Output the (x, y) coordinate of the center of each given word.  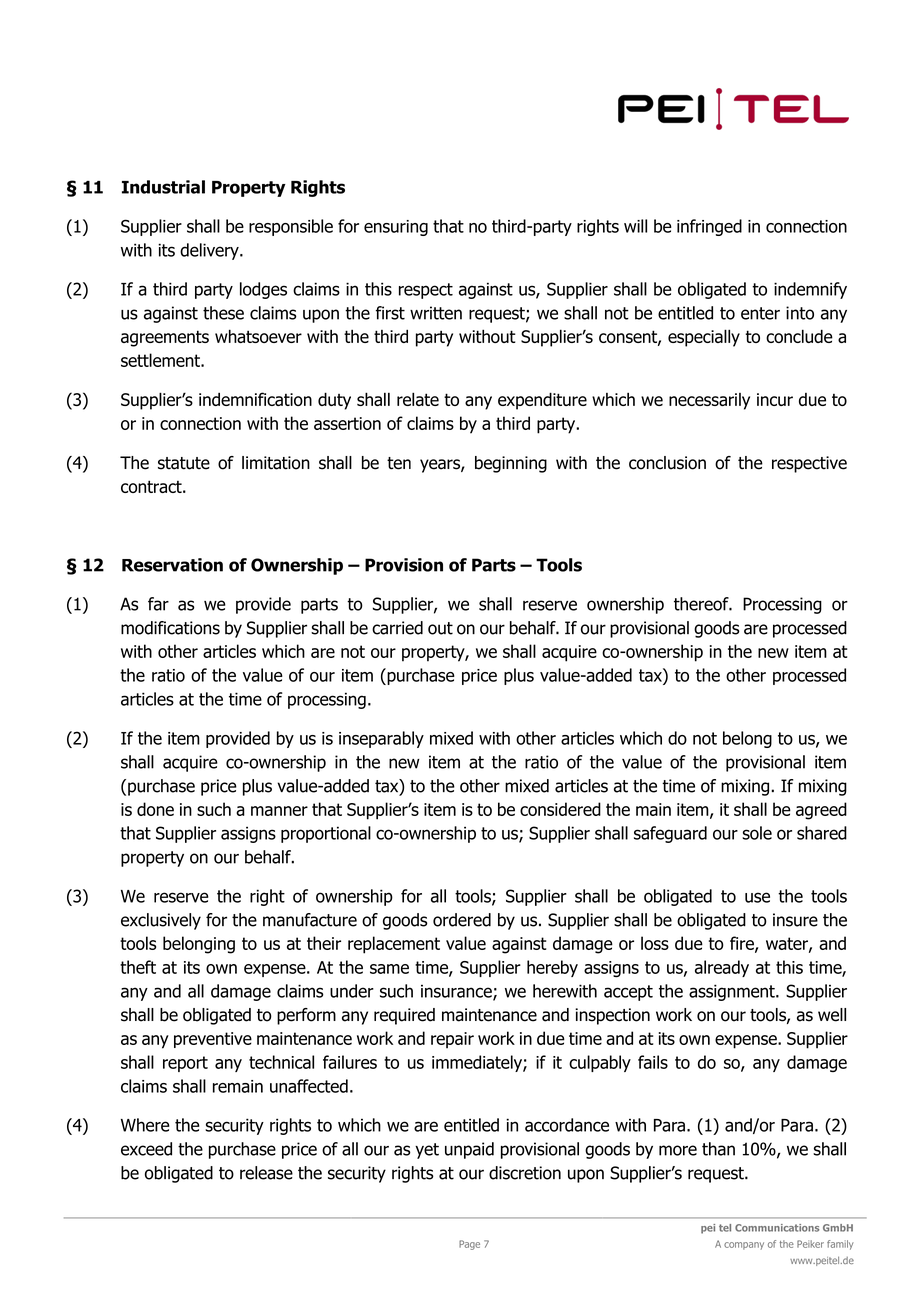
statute (184, 463)
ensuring (396, 228)
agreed (821, 811)
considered (560, 809)
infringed (709, 227)
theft (138, 967)
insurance (457, 992)
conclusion (667, 463)
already (722, 968)
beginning (511, 464)
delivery (210, 251)
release (266, 1173)
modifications (170, 628)
